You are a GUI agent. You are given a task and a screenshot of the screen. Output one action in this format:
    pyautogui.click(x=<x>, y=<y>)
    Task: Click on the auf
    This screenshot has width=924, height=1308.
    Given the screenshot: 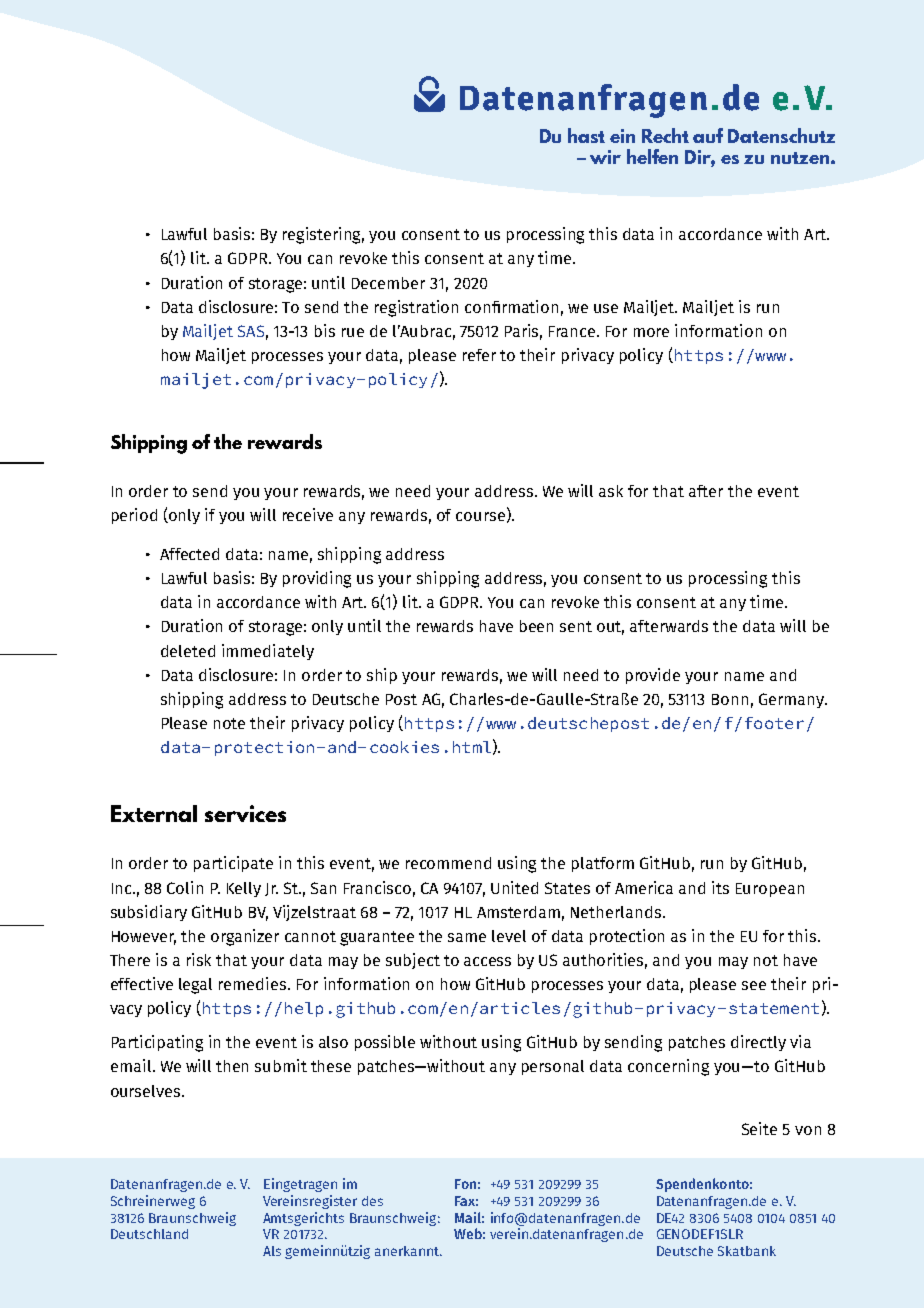 What is the action you would take?
    pyautogui.click(x=708, y=135)
